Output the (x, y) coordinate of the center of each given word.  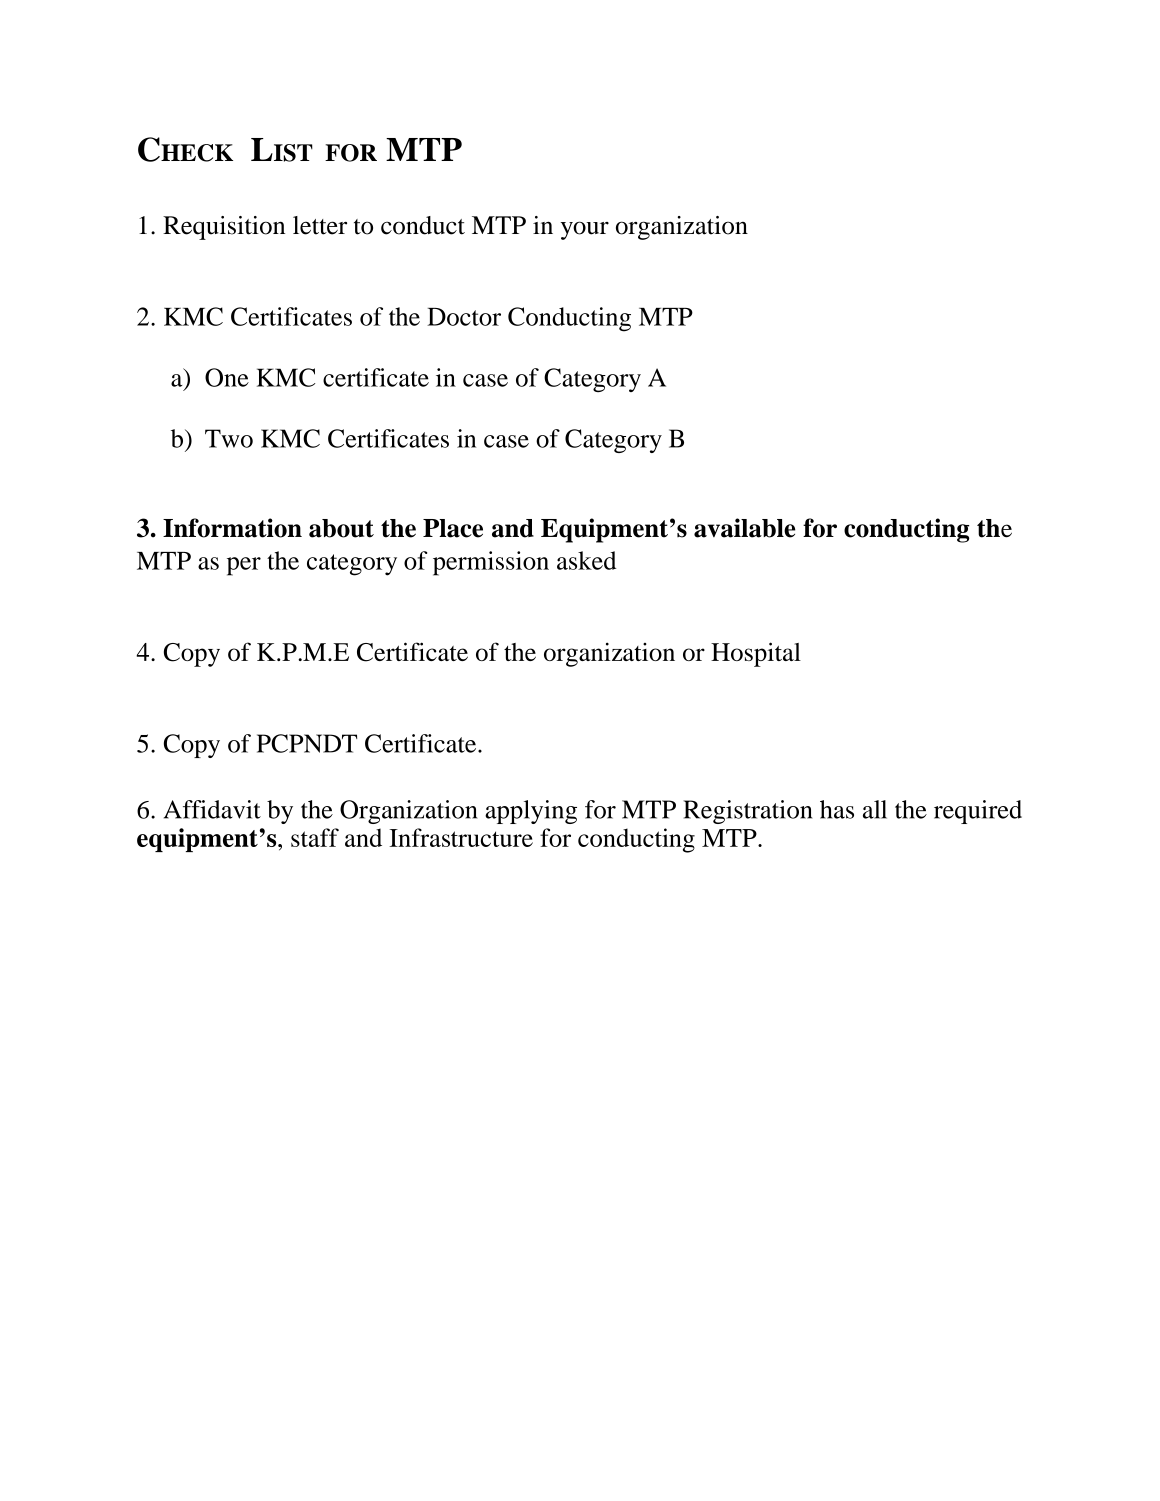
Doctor (464, 317)
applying (531, 812)
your (585, 230)
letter (320, 225)
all (875, 809)
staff (315, 837)
